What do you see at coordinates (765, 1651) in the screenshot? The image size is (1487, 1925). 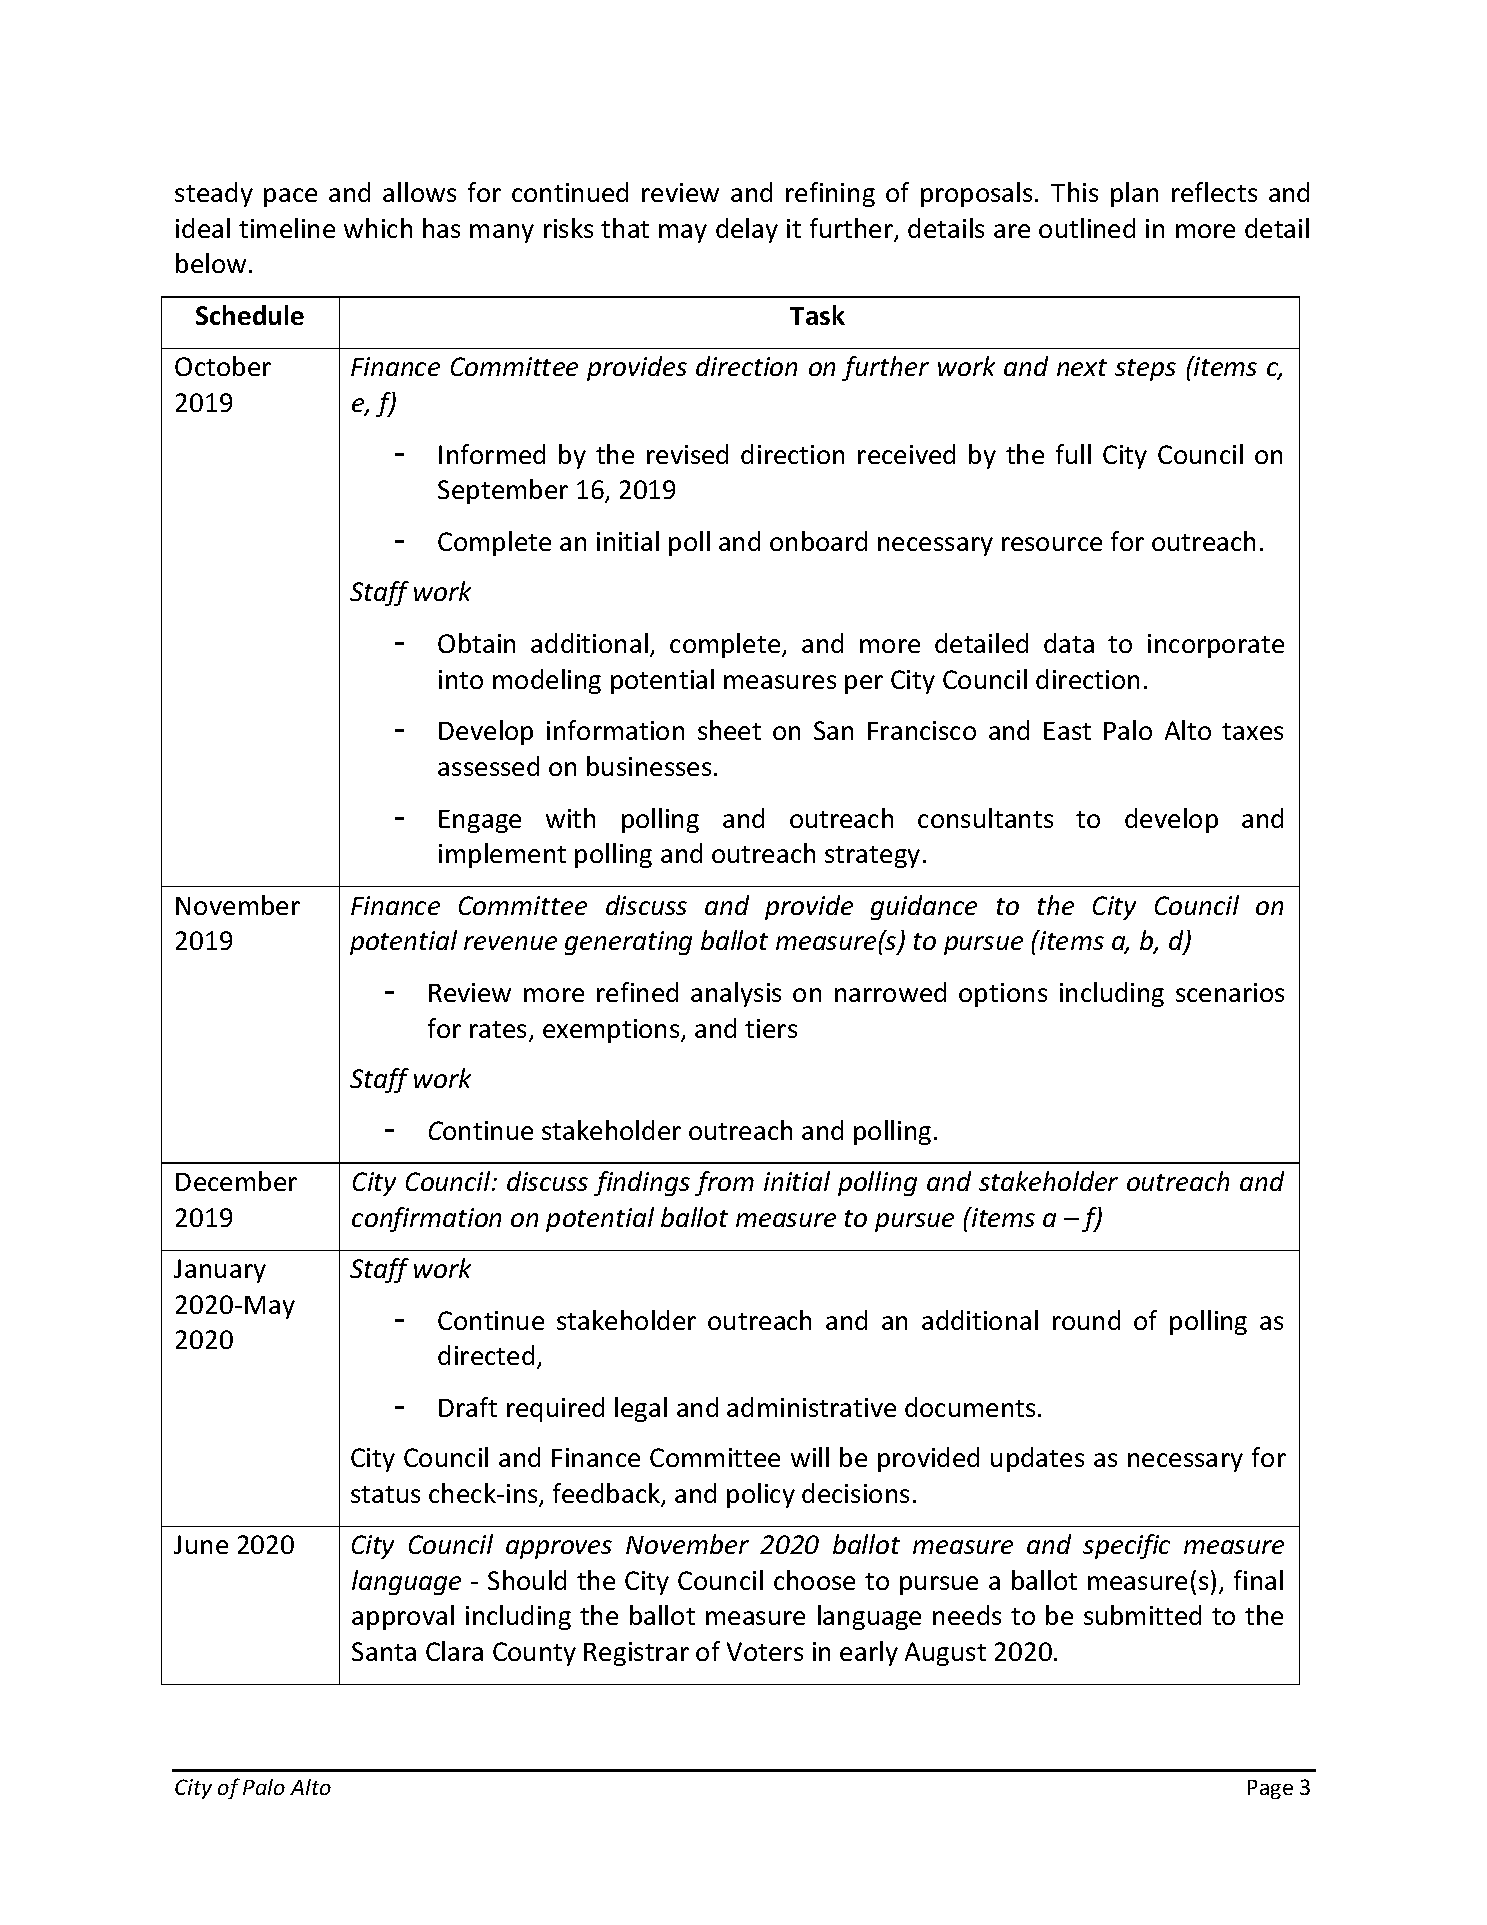 I see `Voters` at bounding box center [765, 1651].
